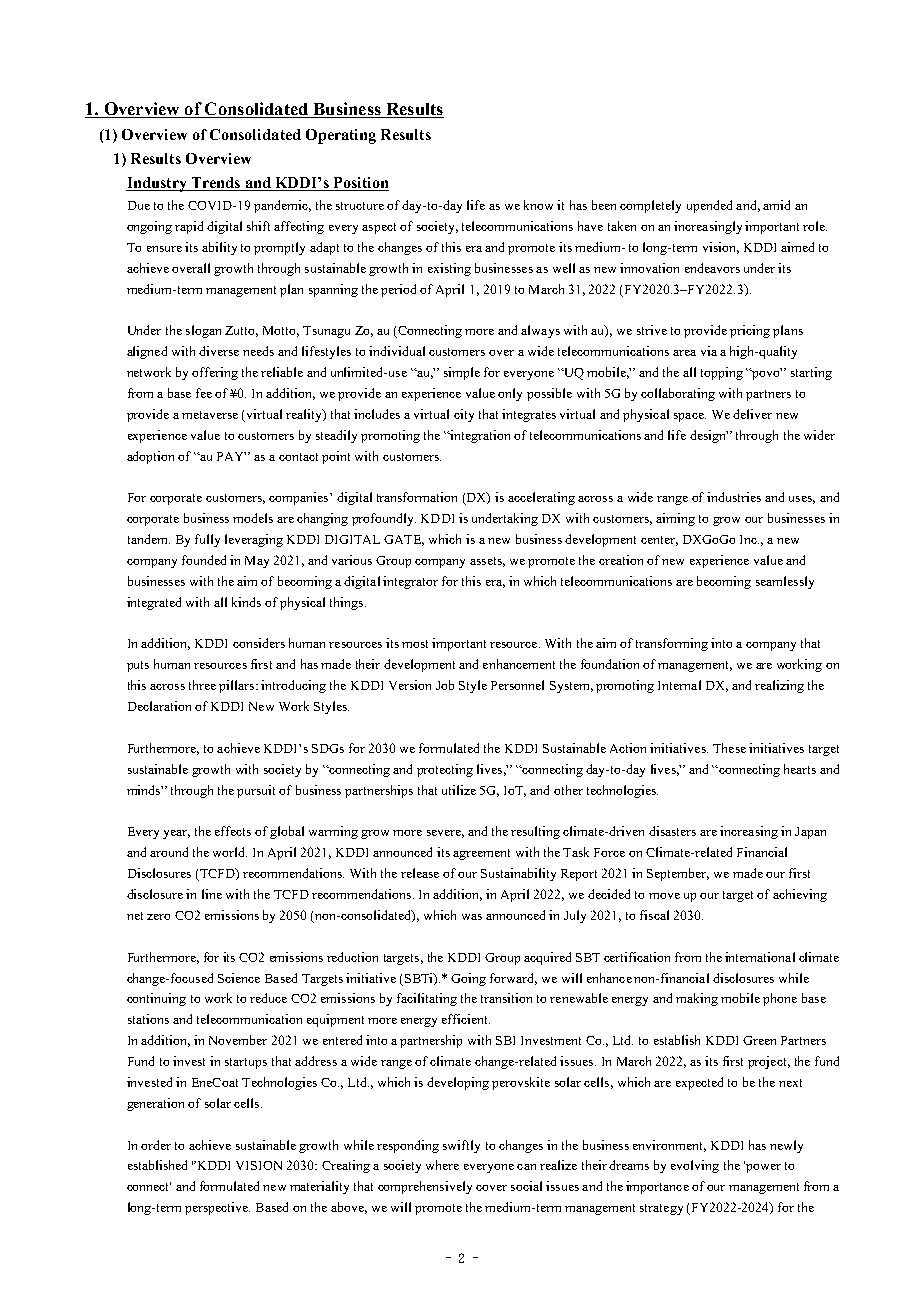 This image has height=1308, width=924. Describe the element at coordinates (709, 206) in the image. I see `upended` at that location.
